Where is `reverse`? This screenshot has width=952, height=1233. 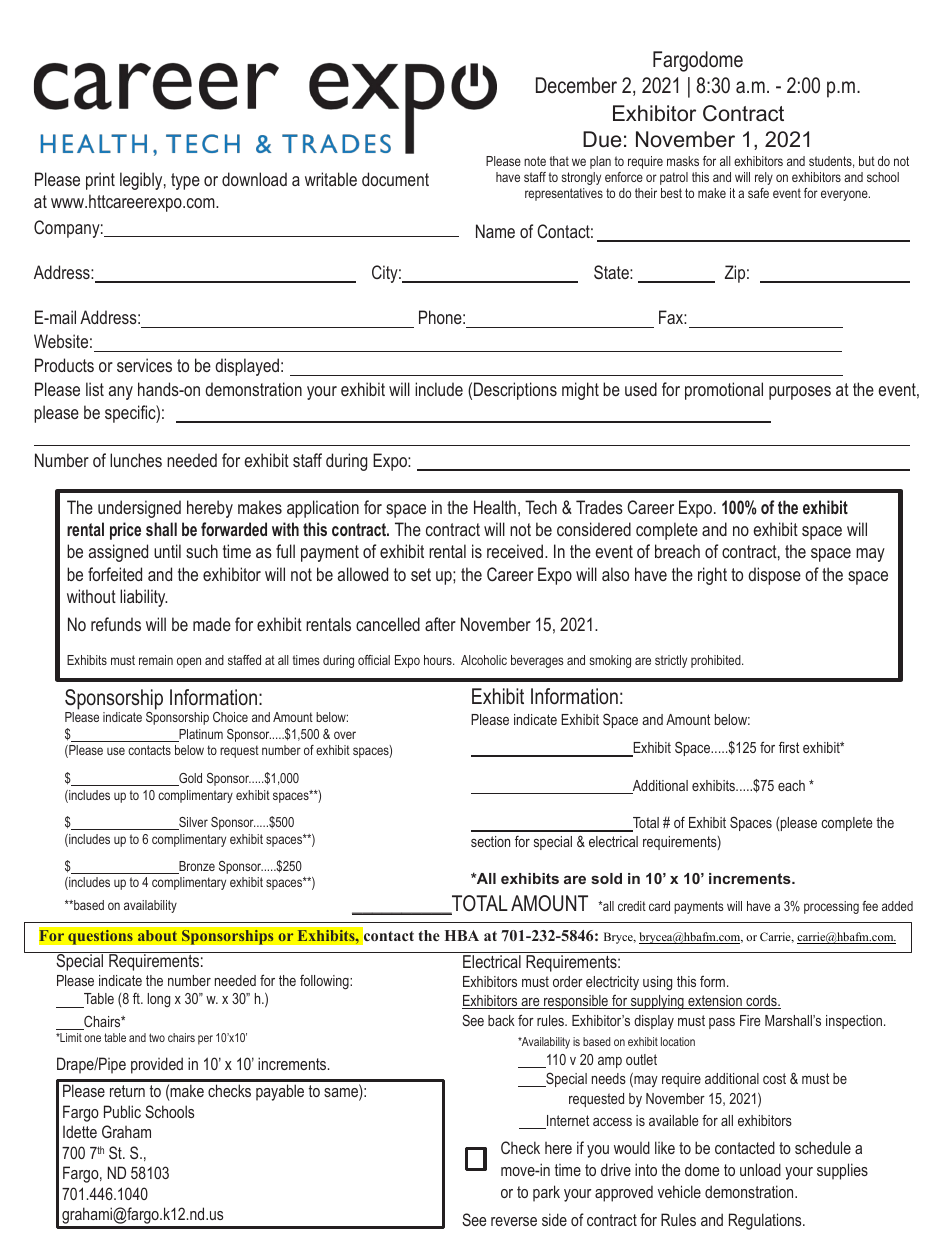
reverse is located at coordinates (514, 1221).
